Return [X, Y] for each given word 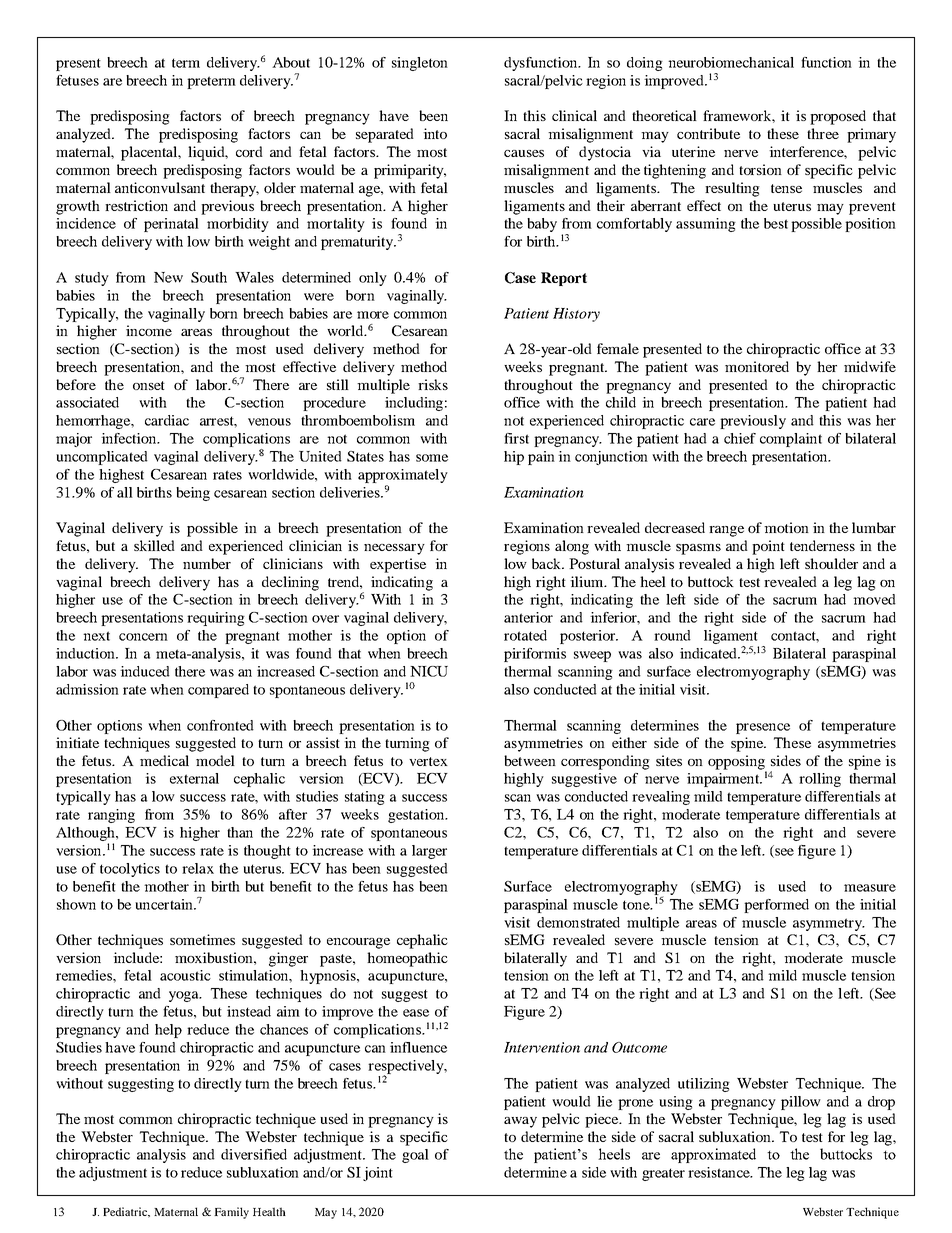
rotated [525, 635]
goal [415, 1156]
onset [149, 385]
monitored [757, 366]
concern [143, 637]
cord [249, 151]
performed [776, 906]
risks [433, 384]
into [435, 133]
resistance [720, 1172]
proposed [838, 117]
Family [231, 1213]
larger [429, 852]
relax [198, 868]
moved [874, 599]
